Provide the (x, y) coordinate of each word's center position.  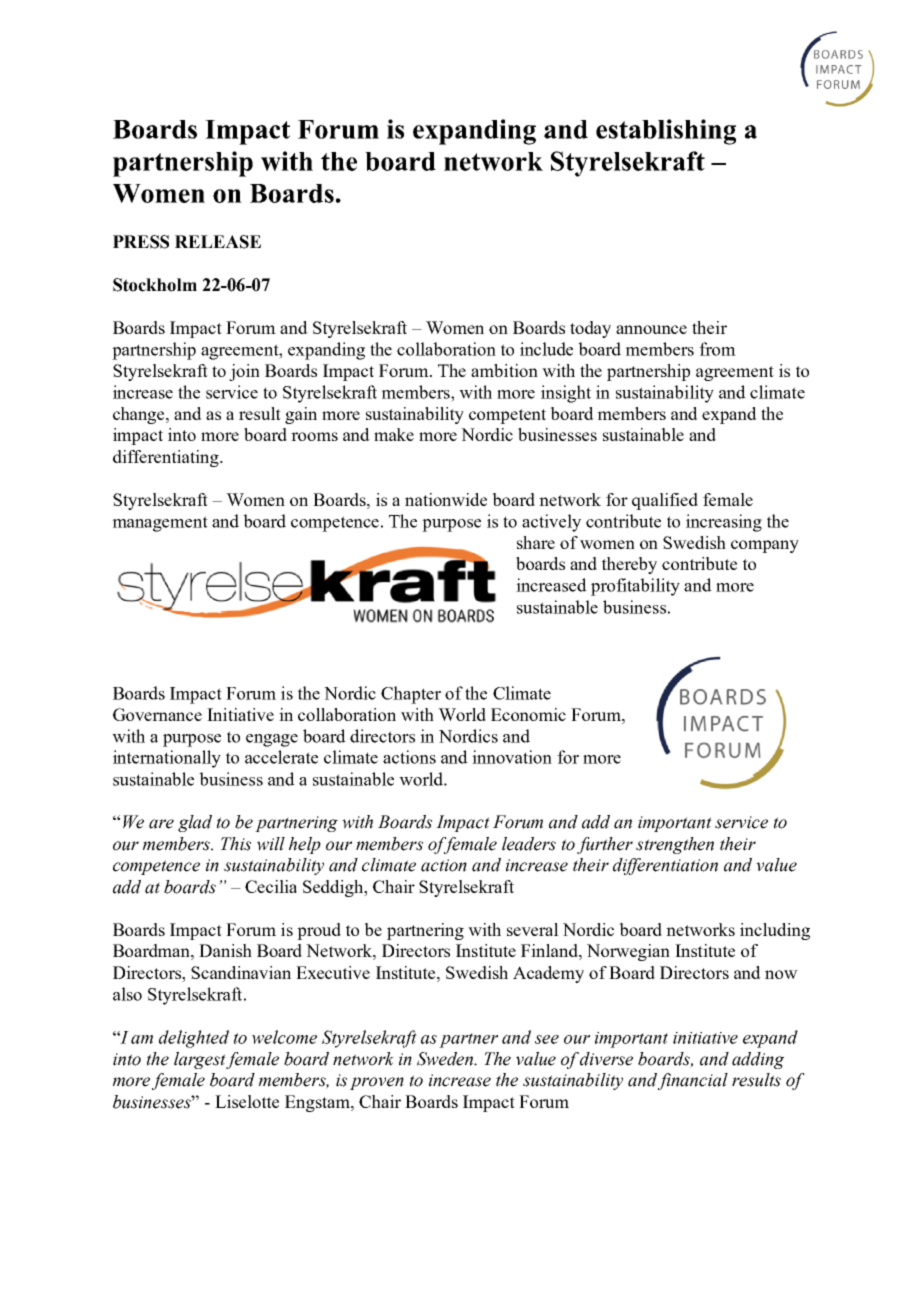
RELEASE (218, 242)
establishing (666, 132)
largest (200, 1060)
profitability (635, 587)
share (536, 542)
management (160, 524)
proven (377, 1083)
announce (651, 329)
